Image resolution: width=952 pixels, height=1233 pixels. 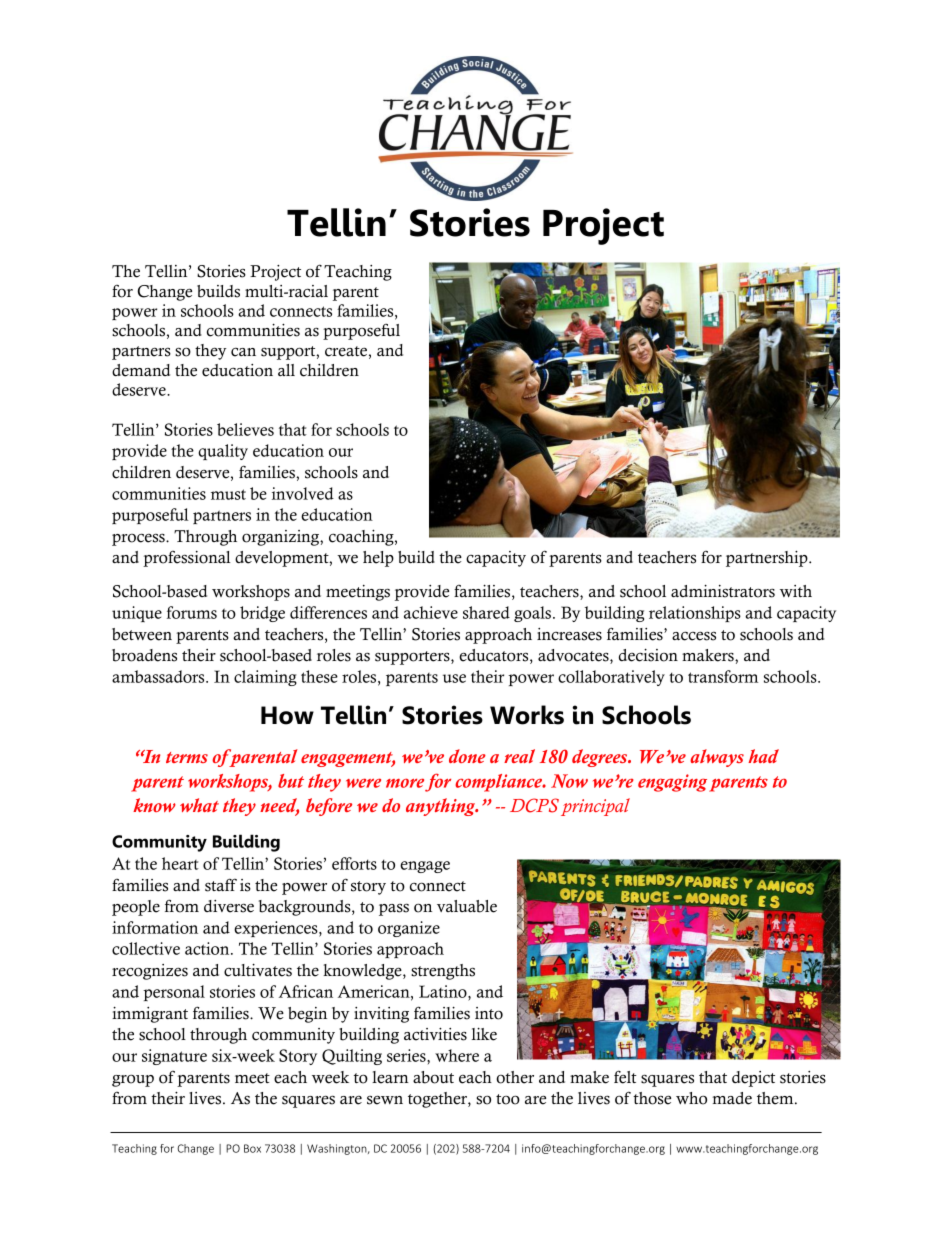 I want to click on Box, so click(x=252, y=1148).
